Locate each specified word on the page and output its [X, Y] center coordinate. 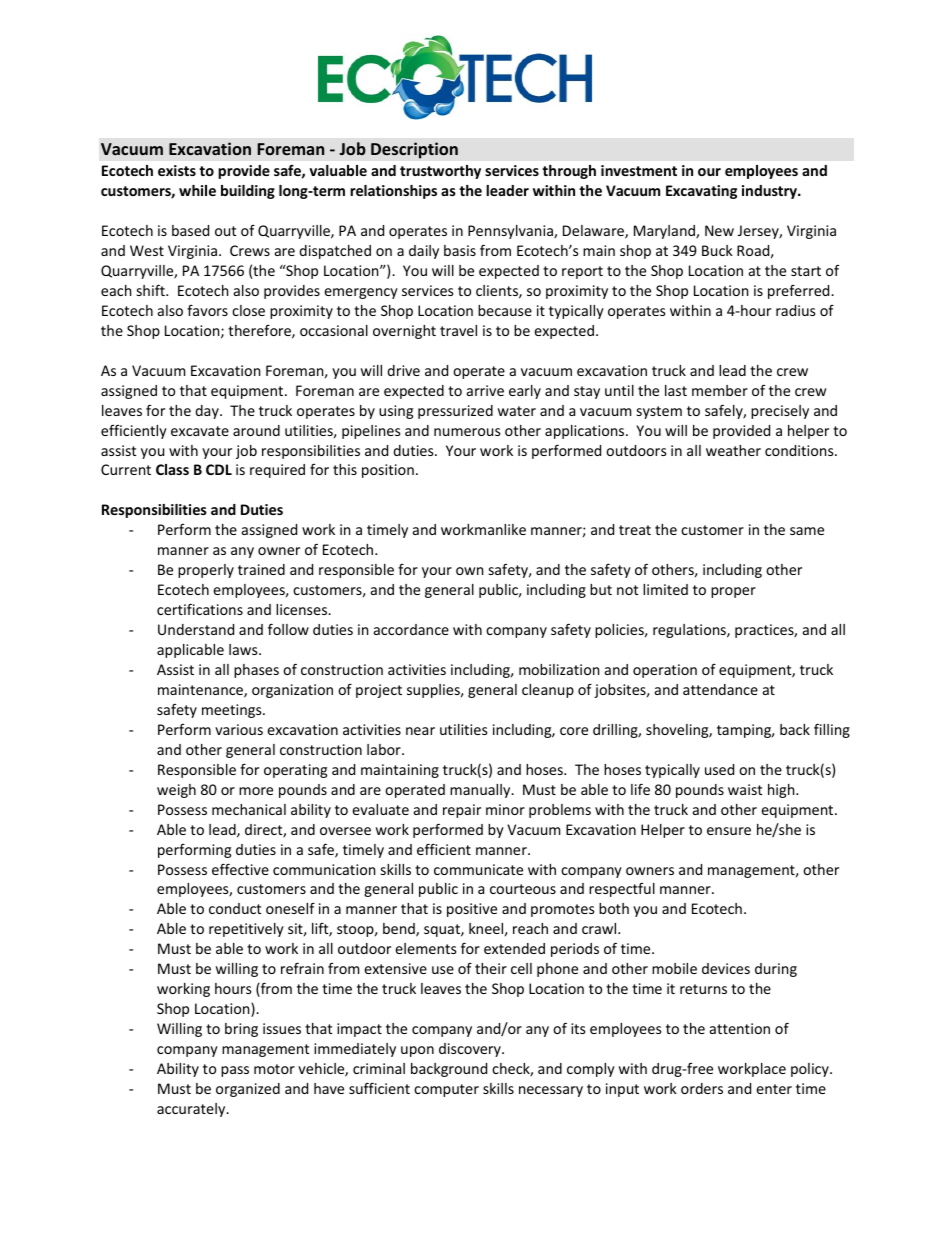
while [197, 190]
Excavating [701, 192]
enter [774, 1089]
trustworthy [440, 172]
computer [446, 1090]
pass [235, 1071]
